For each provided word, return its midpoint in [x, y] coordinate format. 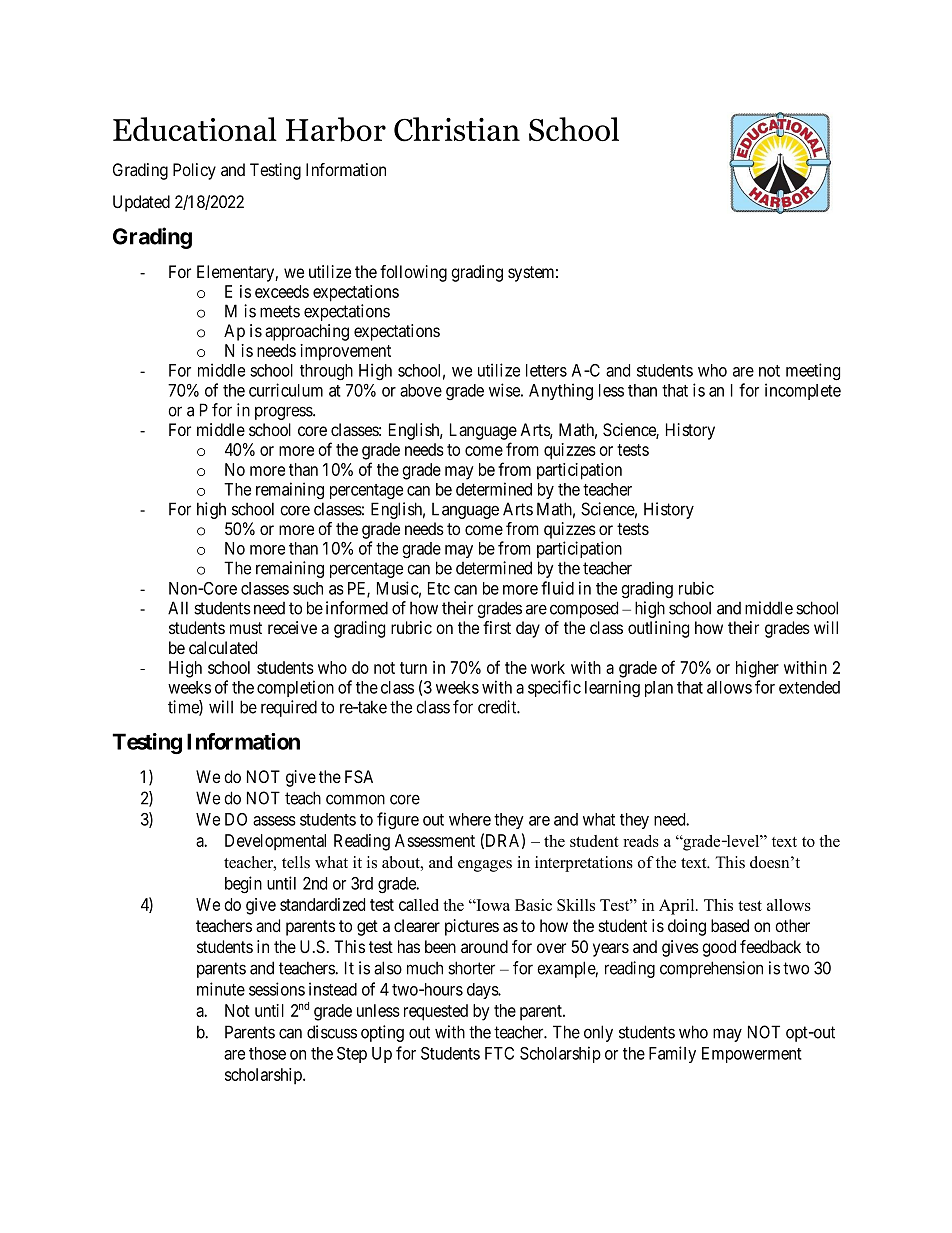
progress [284, 413]
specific [554, 688]
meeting [813, 372]
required [289, 708]
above [421, 390]
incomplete [803, 391]
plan [659, 689]
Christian [457, 129]
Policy [194, 171]
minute [221, 989]
